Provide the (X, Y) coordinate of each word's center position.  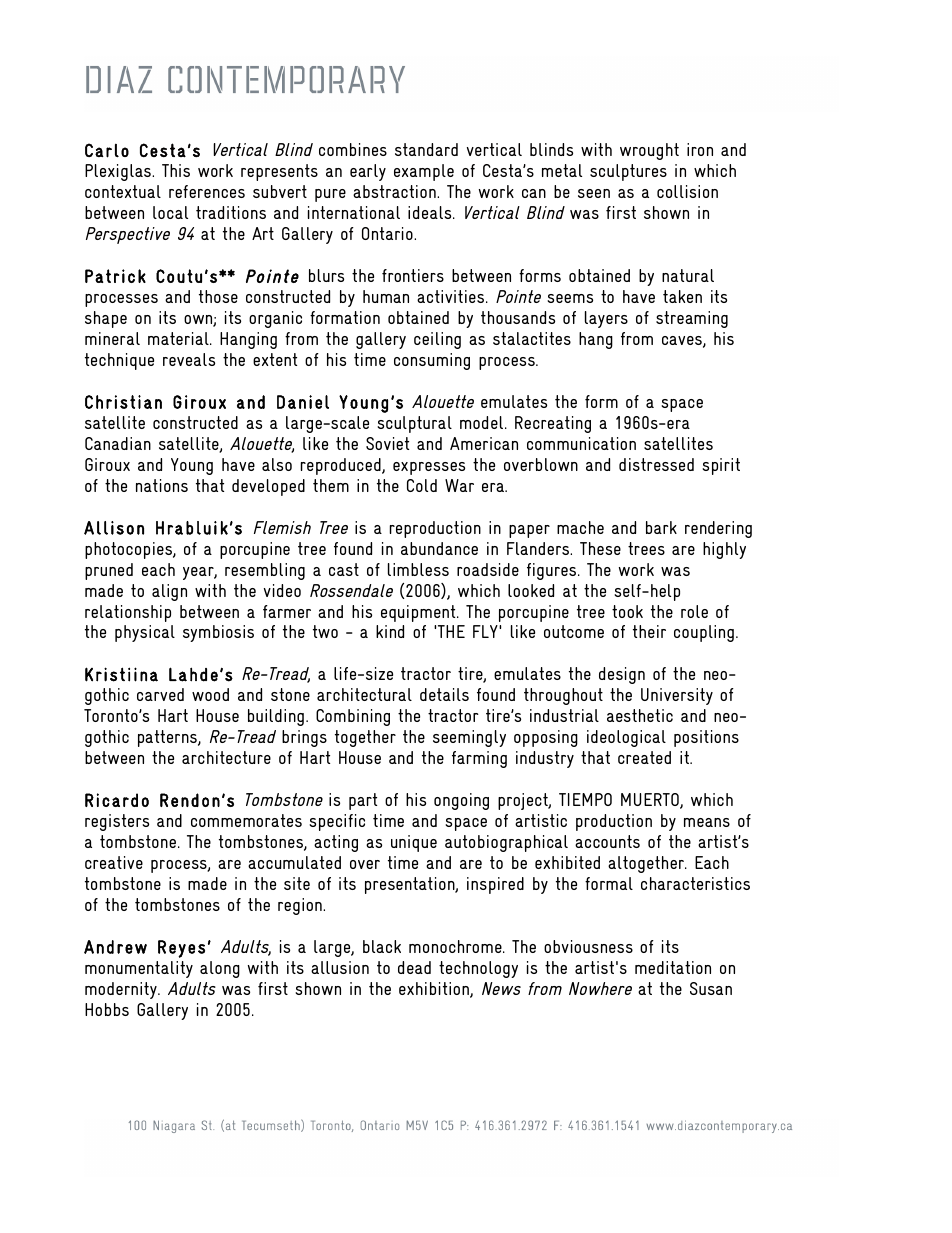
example (424, 172)
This (176, 170)
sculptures (628, 172)
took (627, 611)
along (220, 969)
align (169, 592)
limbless (418, 569)
